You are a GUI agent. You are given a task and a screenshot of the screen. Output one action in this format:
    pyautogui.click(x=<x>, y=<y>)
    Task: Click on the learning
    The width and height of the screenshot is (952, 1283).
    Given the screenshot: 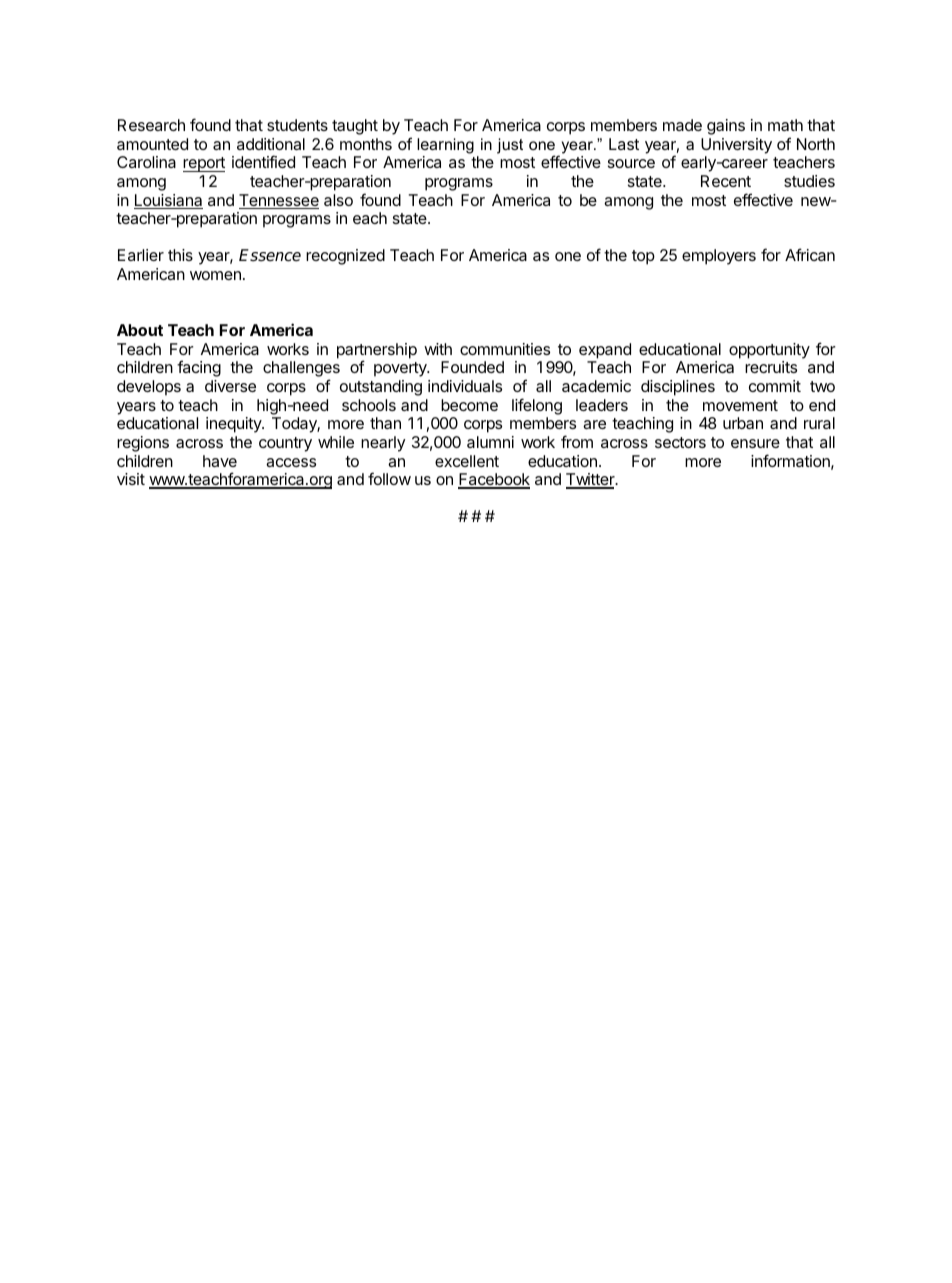 What is the action you would take?
    pyautogui.click(x=445, y=146)
